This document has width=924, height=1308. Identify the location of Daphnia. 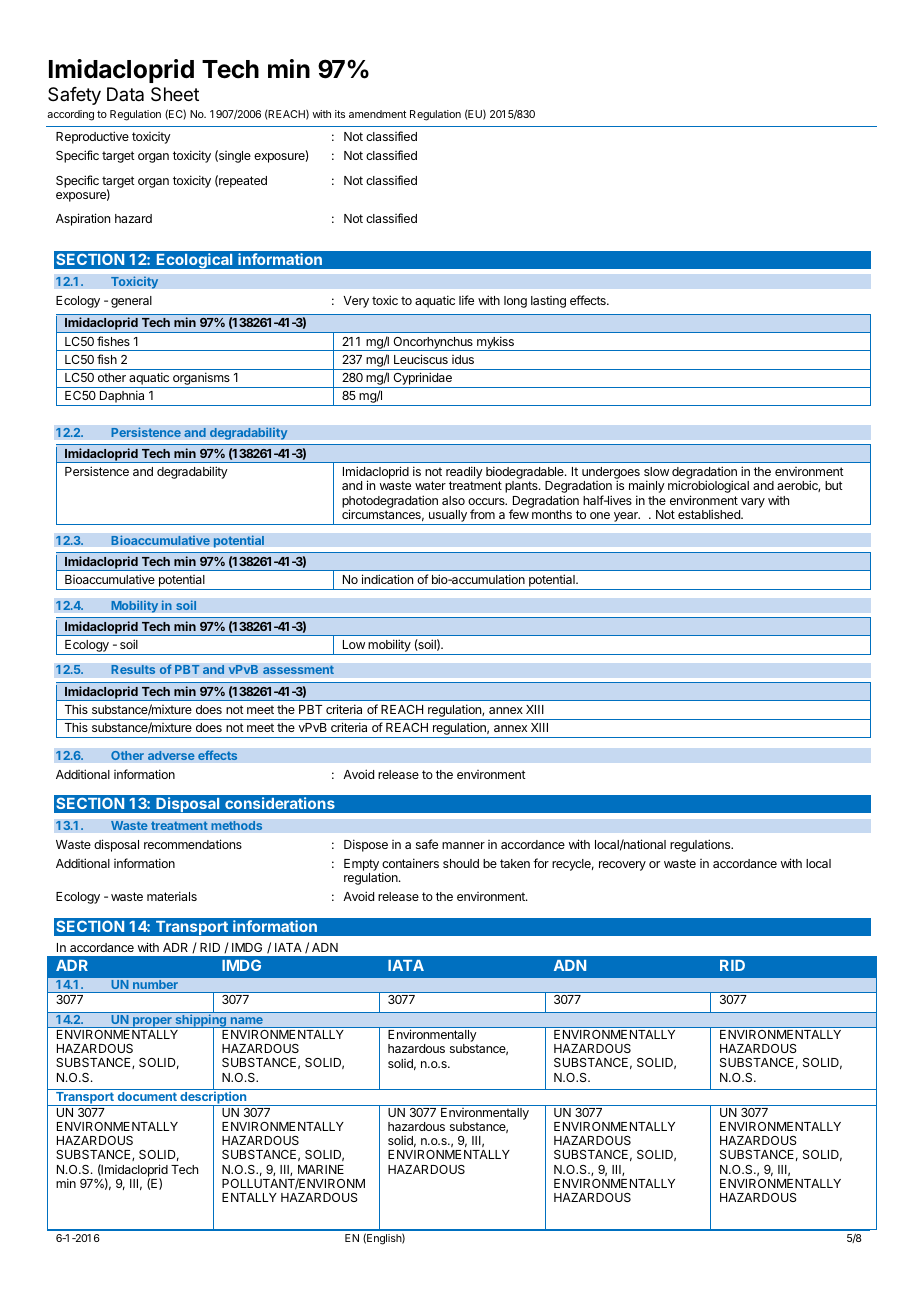
(122, 398).
